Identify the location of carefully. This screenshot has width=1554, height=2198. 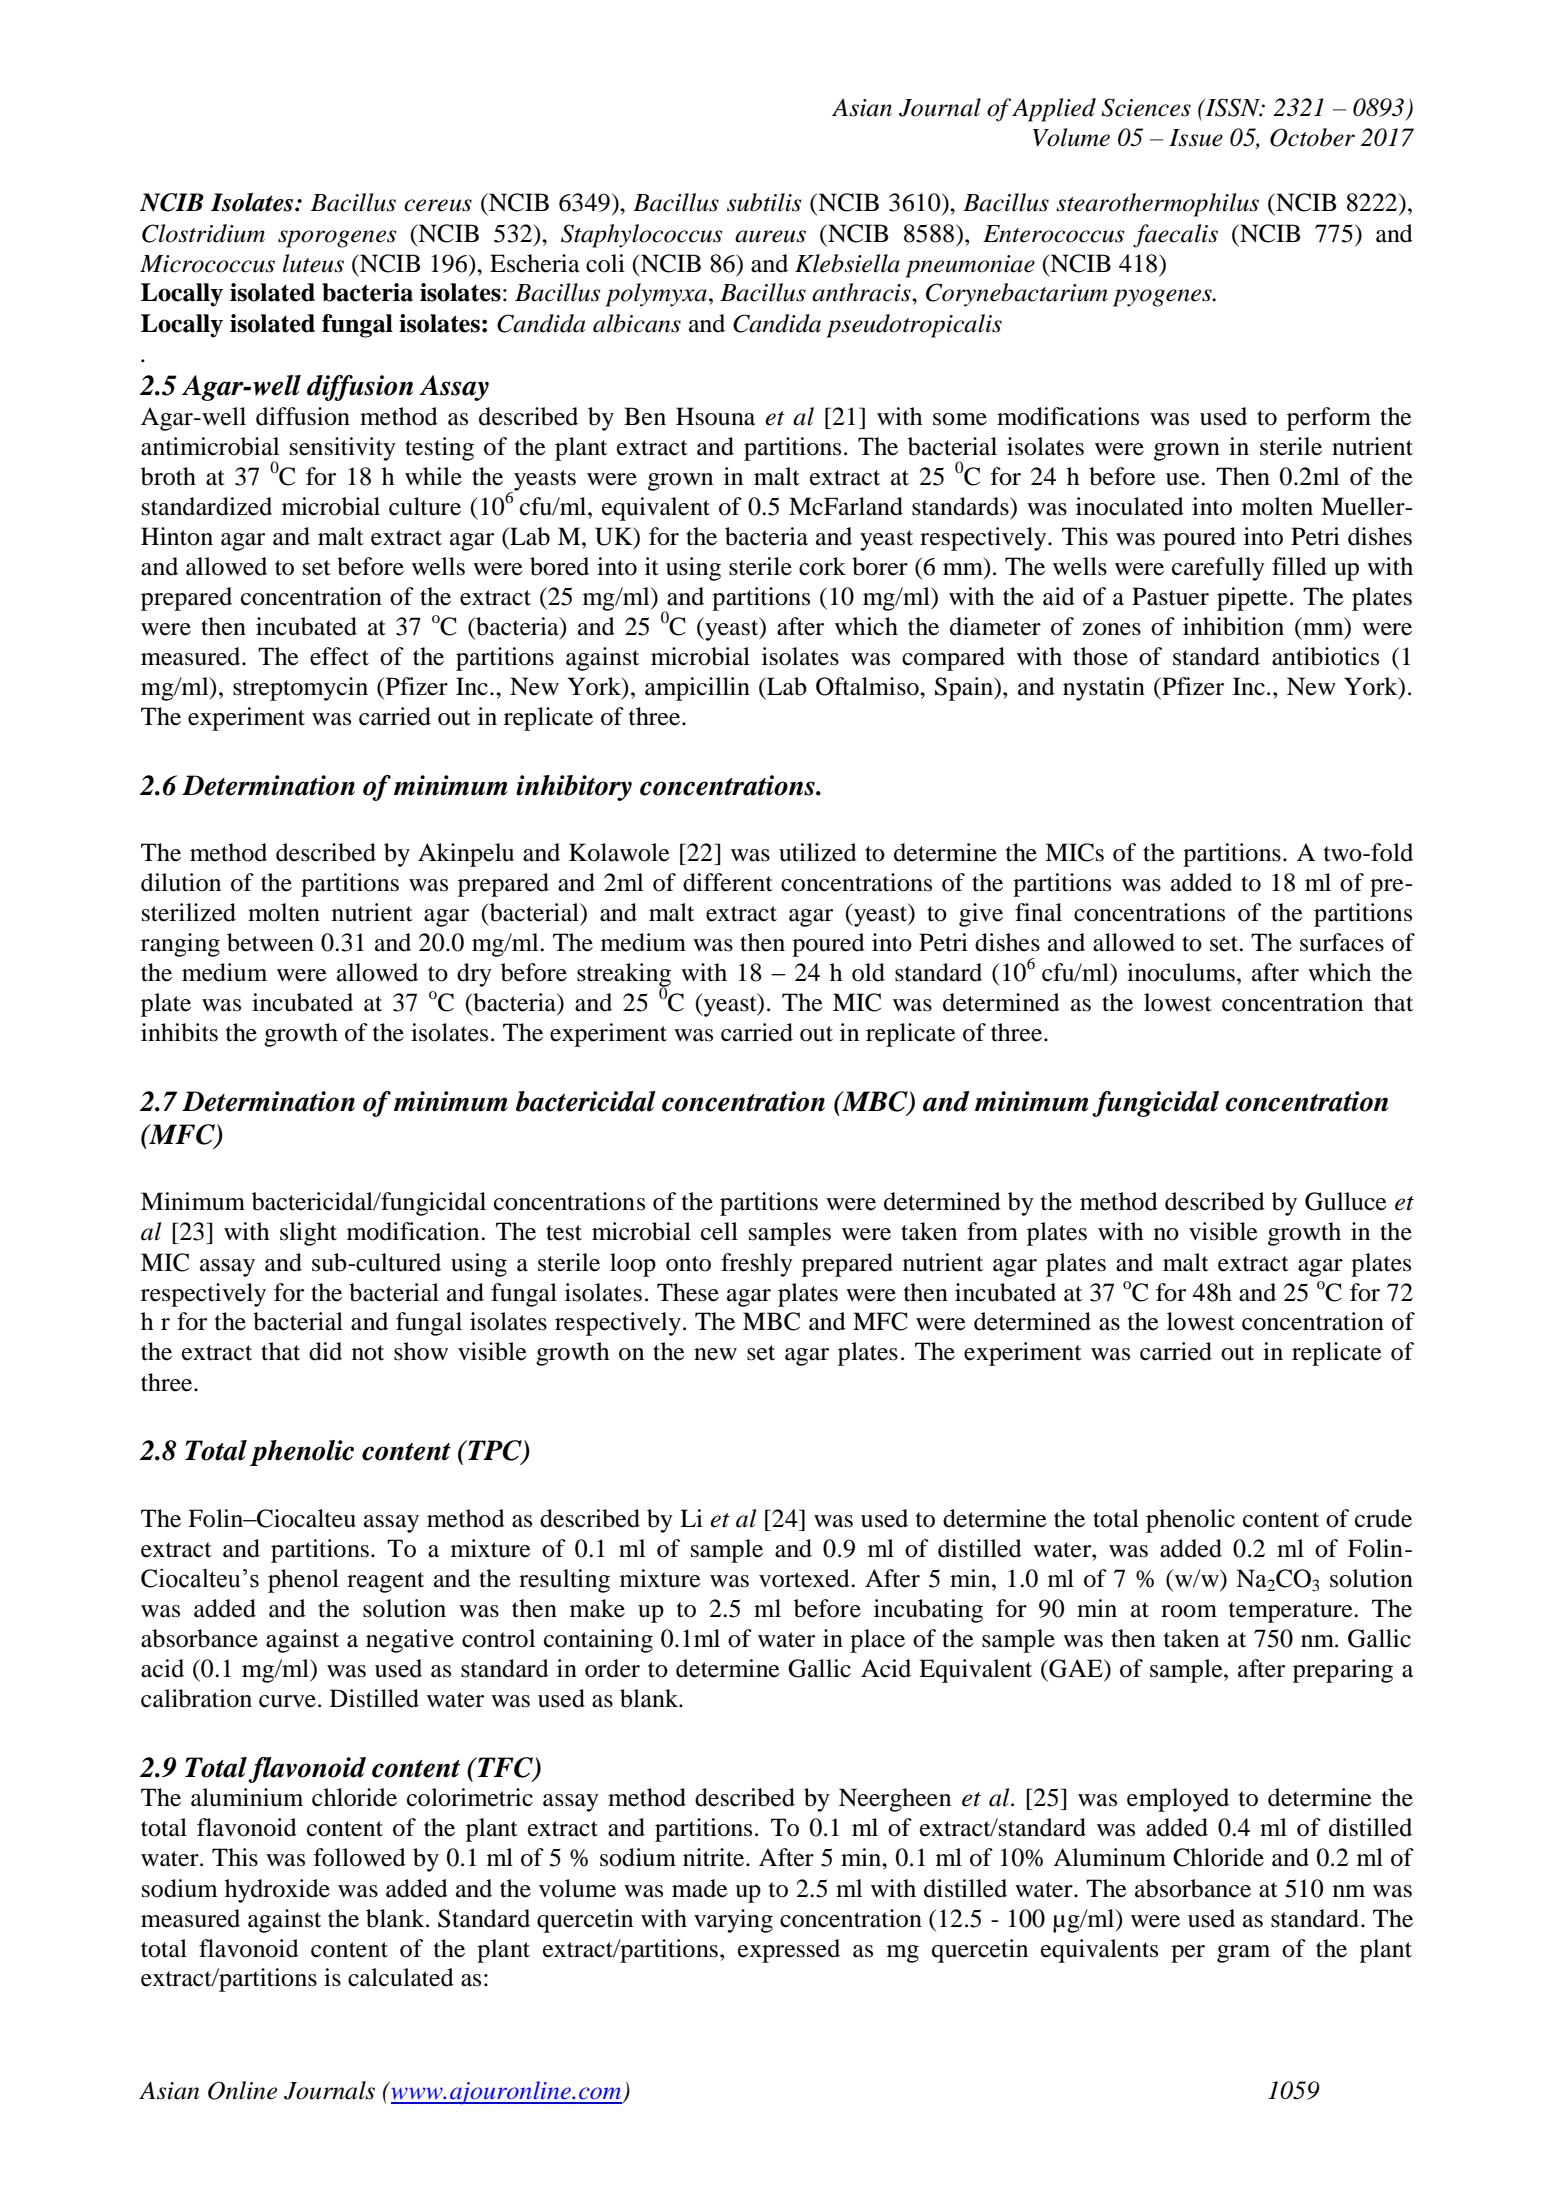
(1218, 569).
